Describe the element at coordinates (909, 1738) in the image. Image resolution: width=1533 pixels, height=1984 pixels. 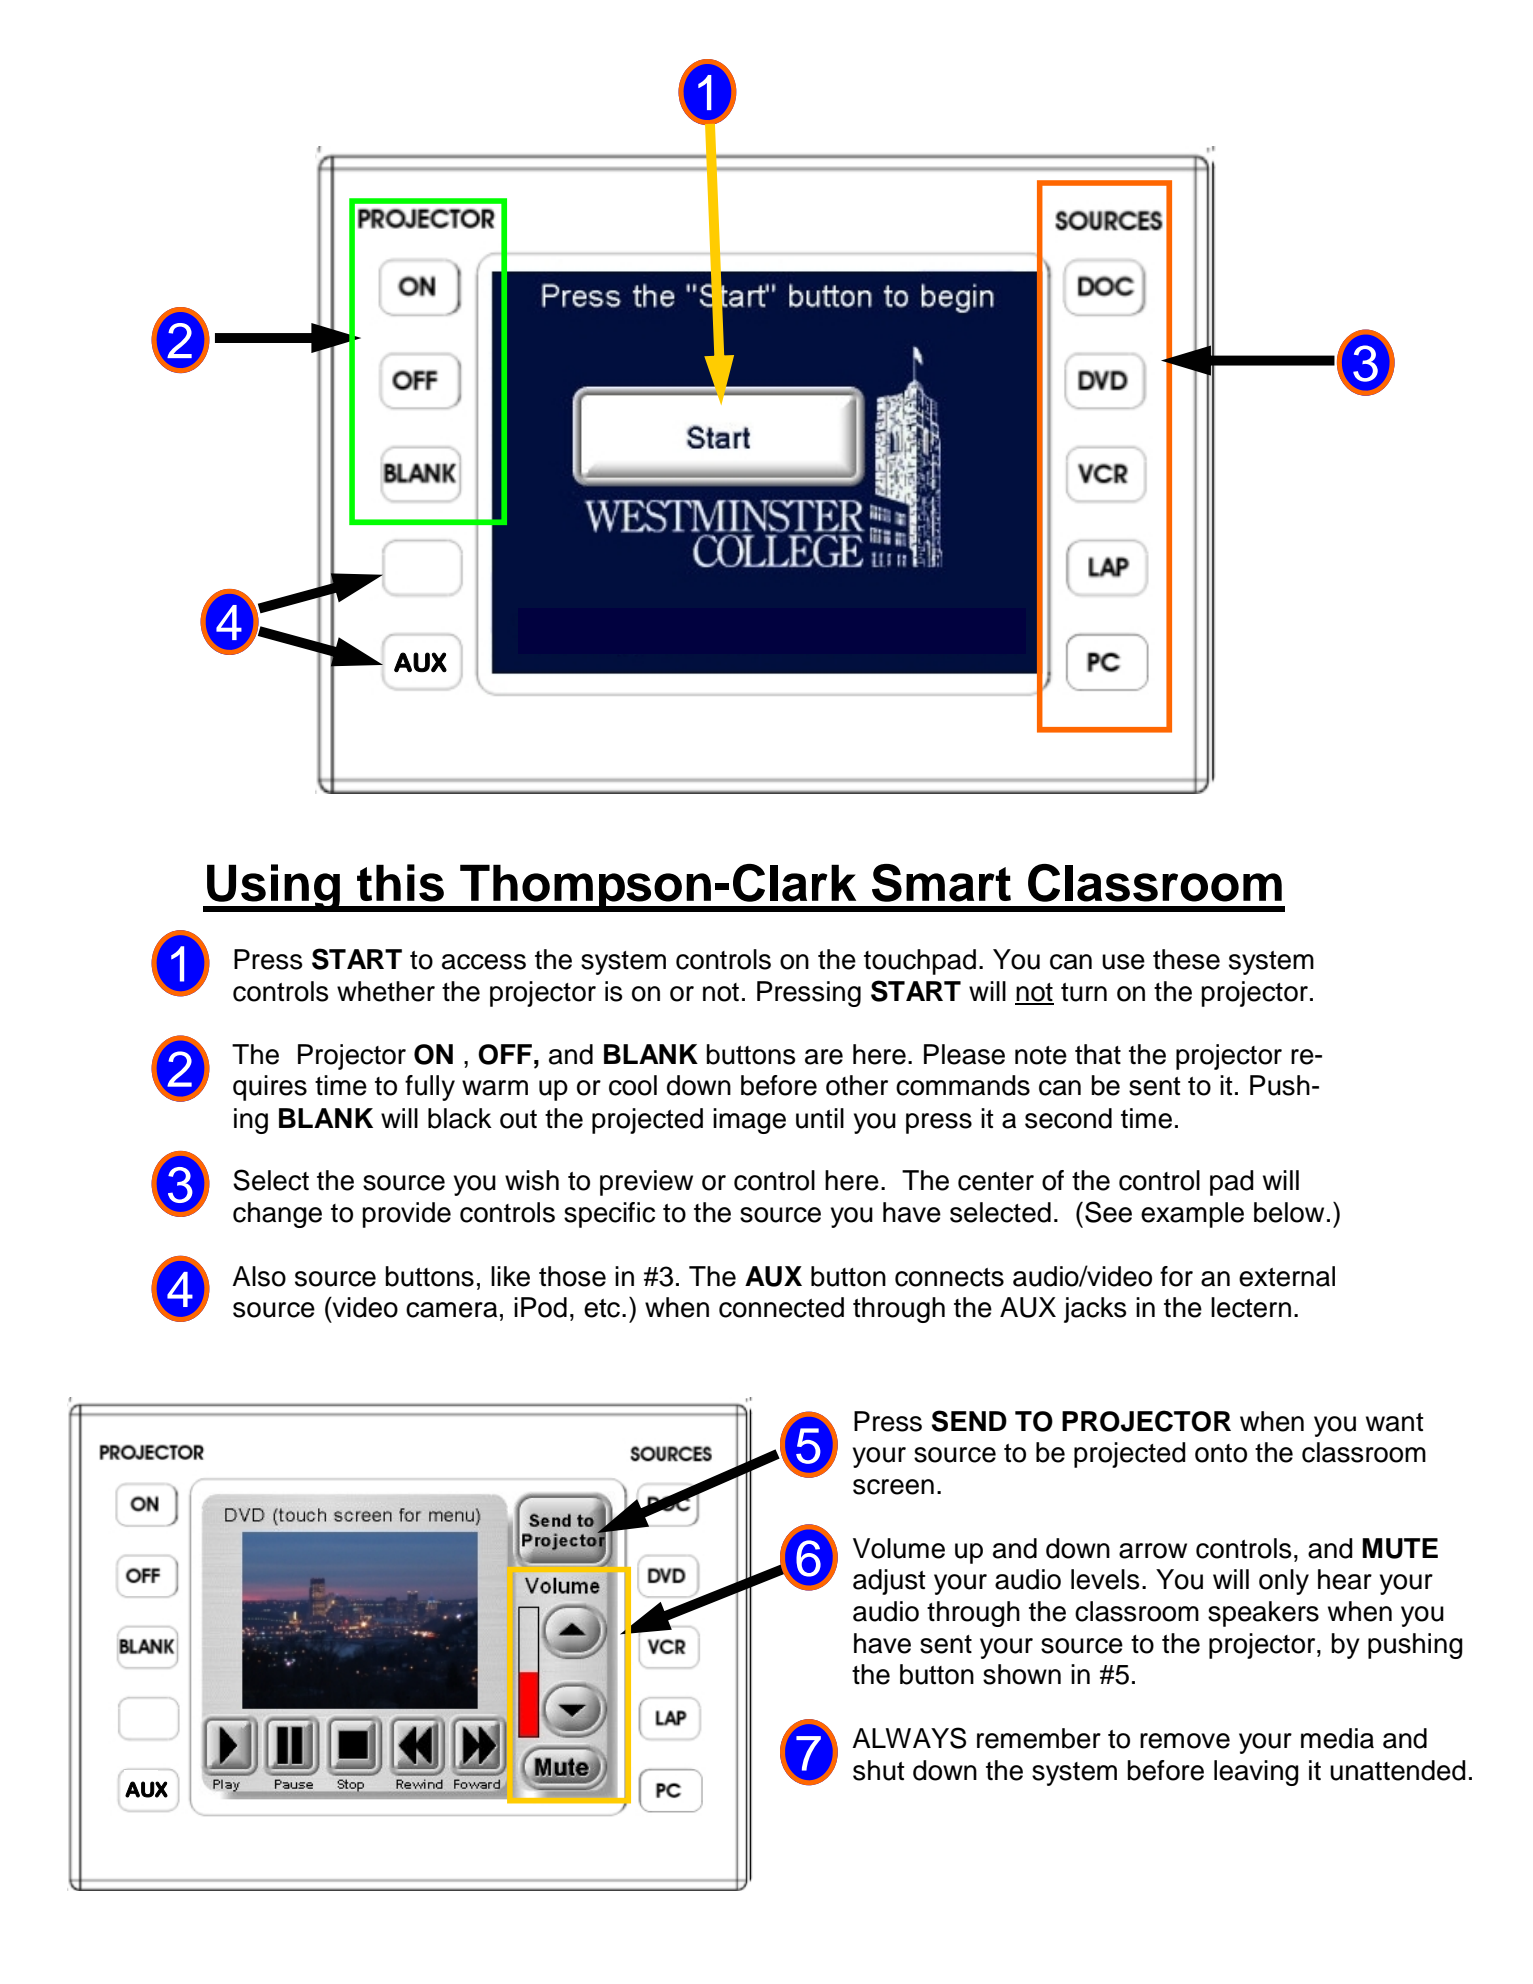
I see `ALWAYS` at that location.
